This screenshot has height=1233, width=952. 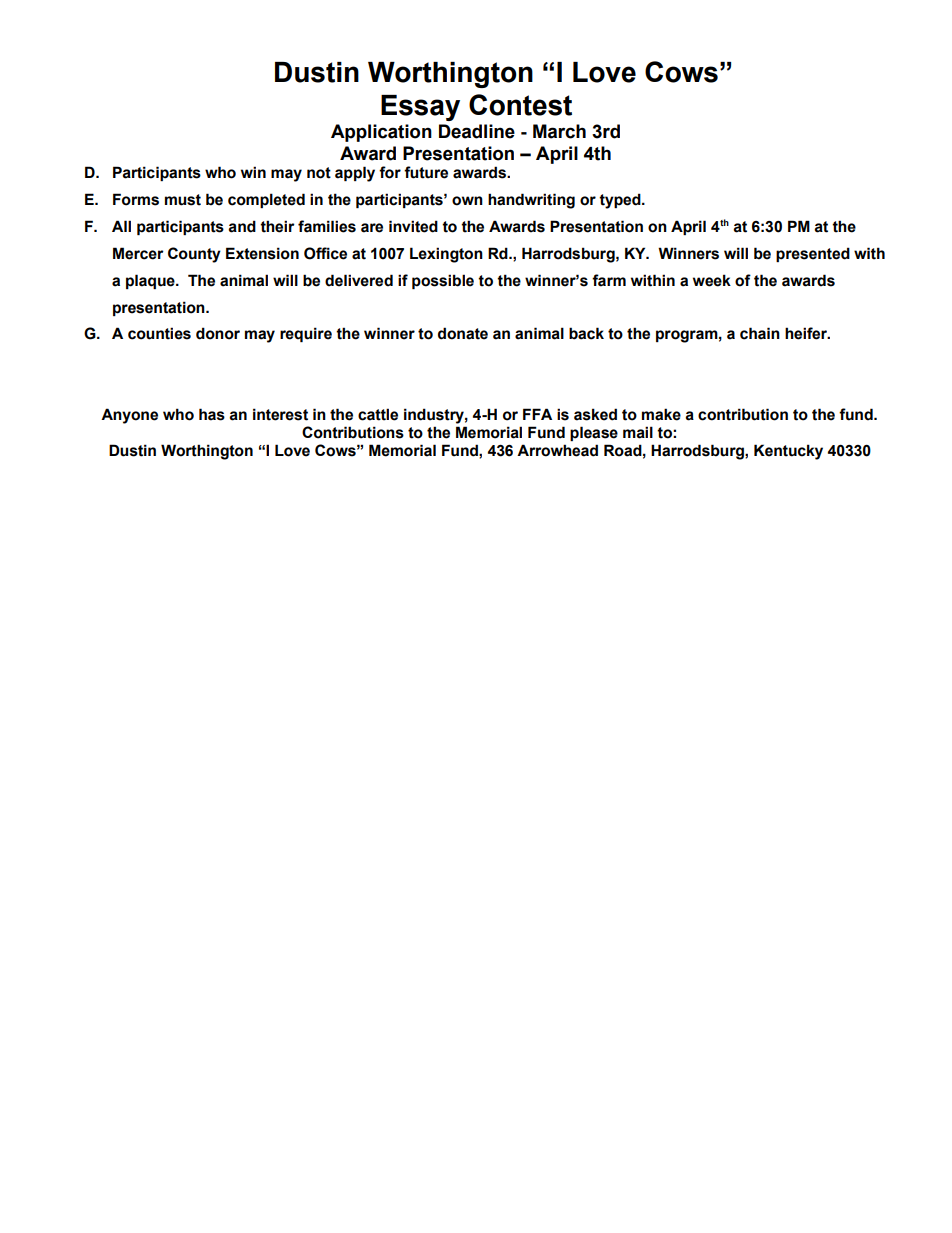 What do you see at coordinates (621, 201) in the screenshot?
I see `typed` at bounding box center [621, 201].
